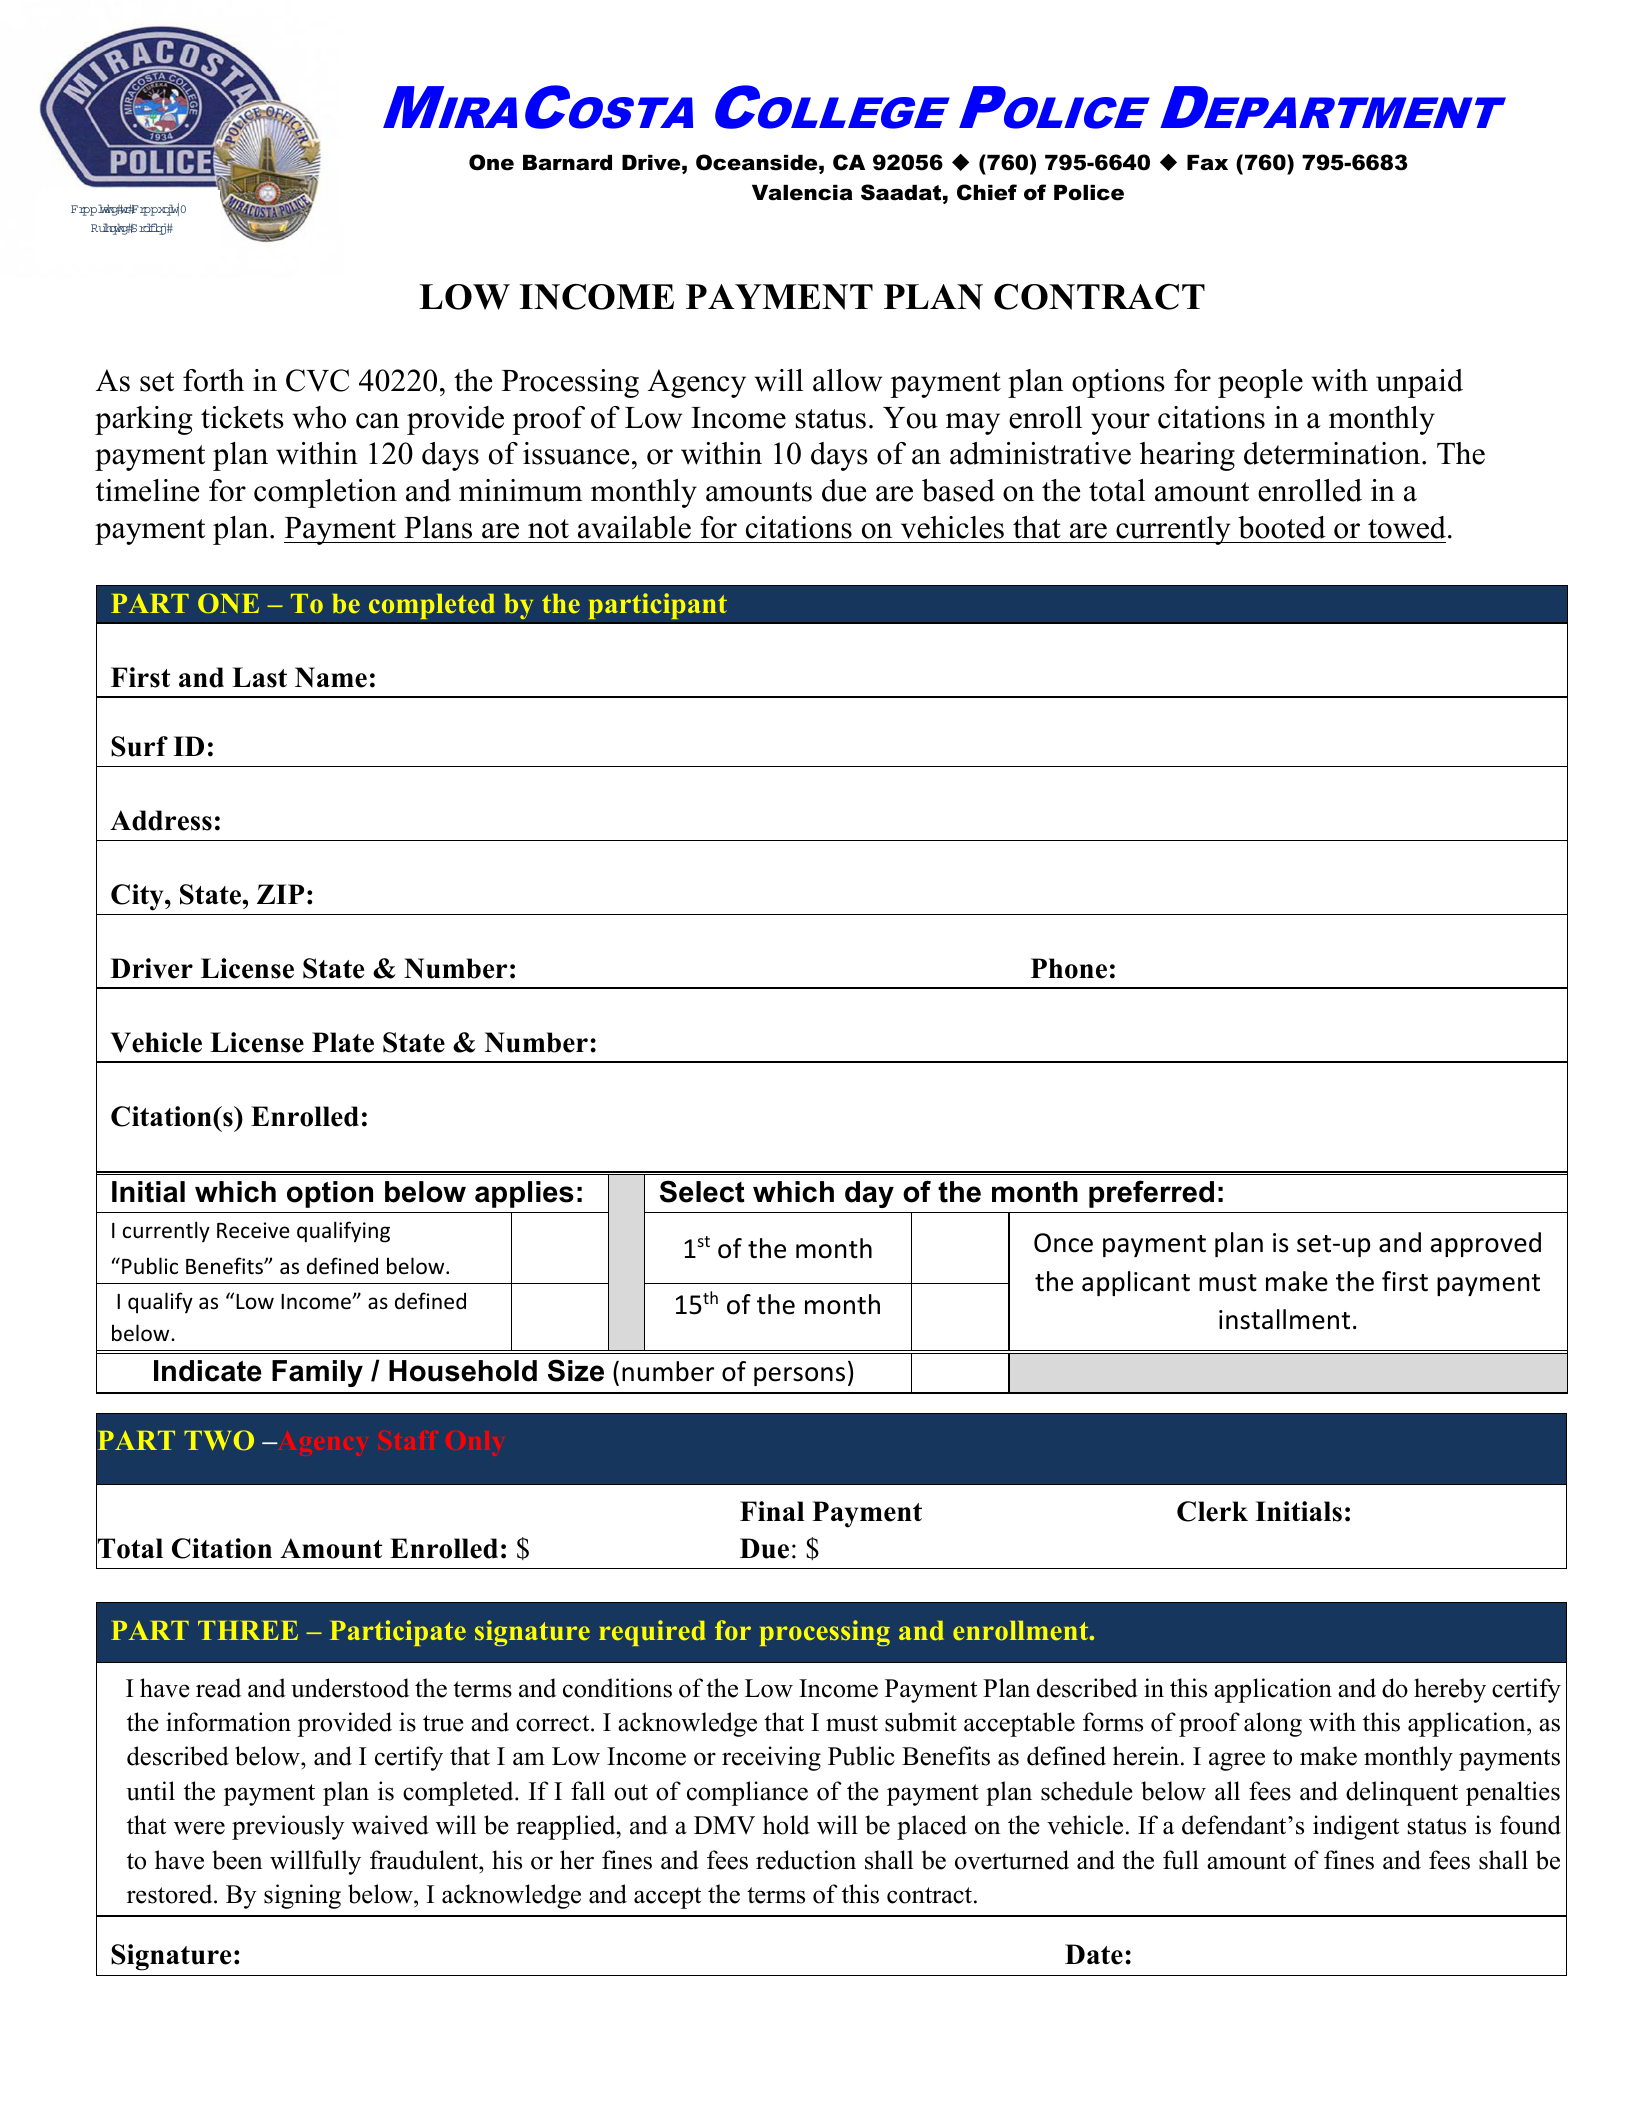 Image resolution: width=1626 pixels, height=2105 pixels. I want to click on based, so click(958, 490).
